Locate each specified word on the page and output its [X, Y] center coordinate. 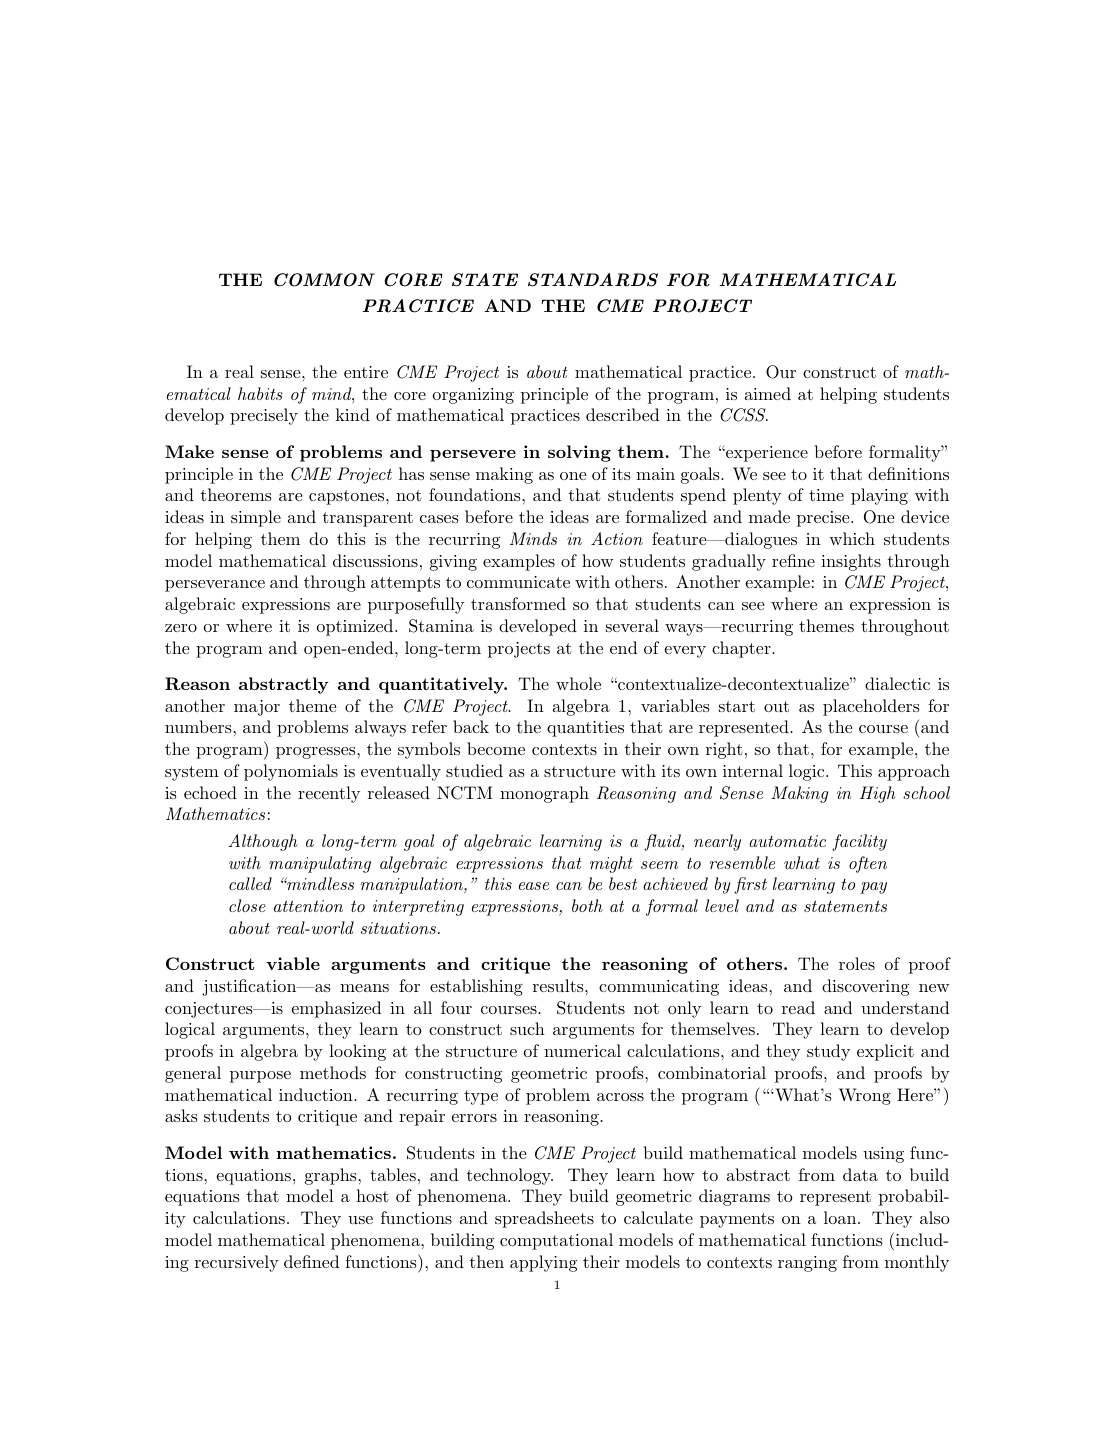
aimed [768, 393]
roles [857, 963]
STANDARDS [593, 280]
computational [556, 1241]
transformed [518, 603]
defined [311, 1261]
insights [851, 562]
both [587, 905]
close [247, 905]
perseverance [215, 586]
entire [366, 372]
